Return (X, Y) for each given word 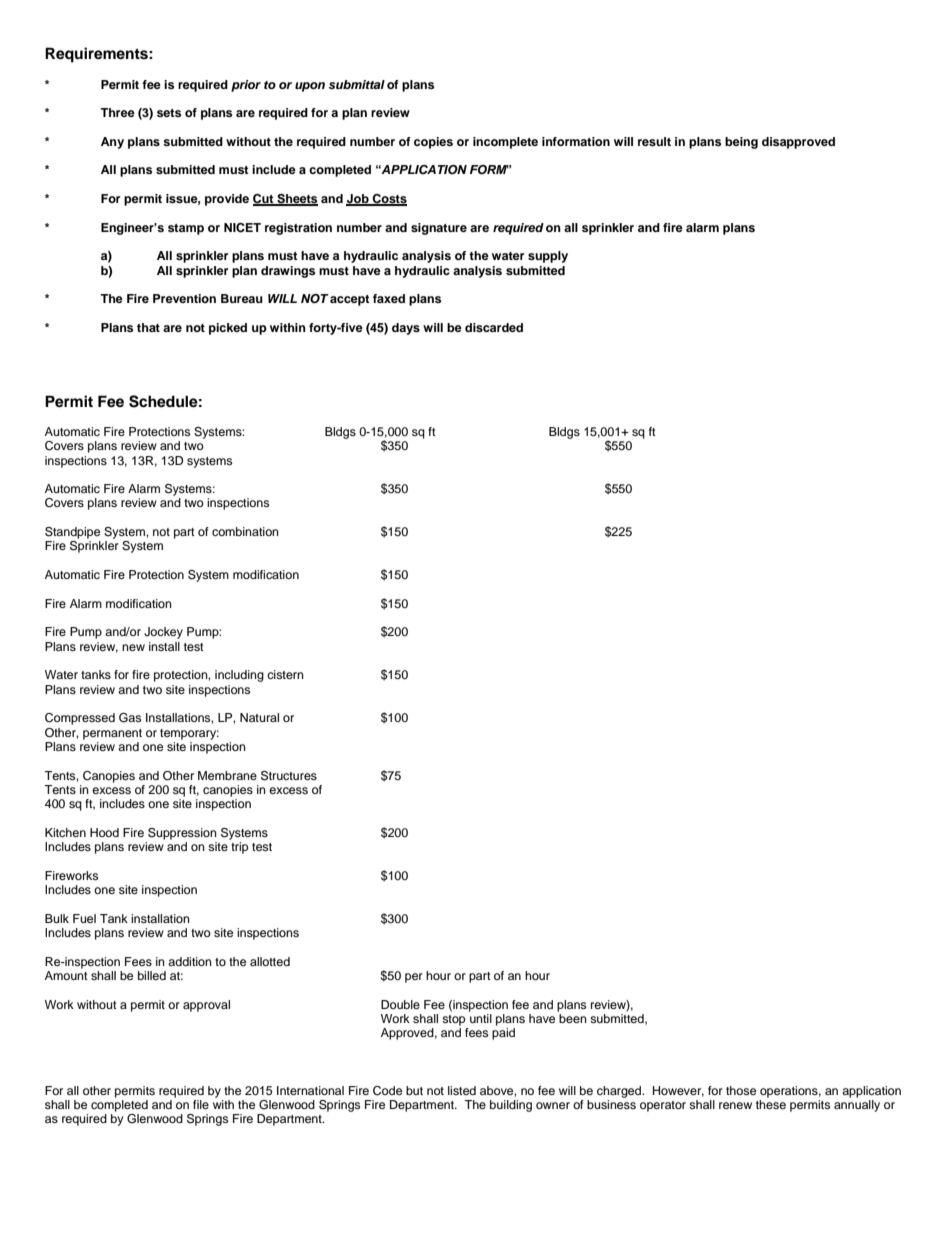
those (741, 1090)
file (201, 1104)
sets (169, 113)
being (741, 143)
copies (433, 143)
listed (462, 1090)
